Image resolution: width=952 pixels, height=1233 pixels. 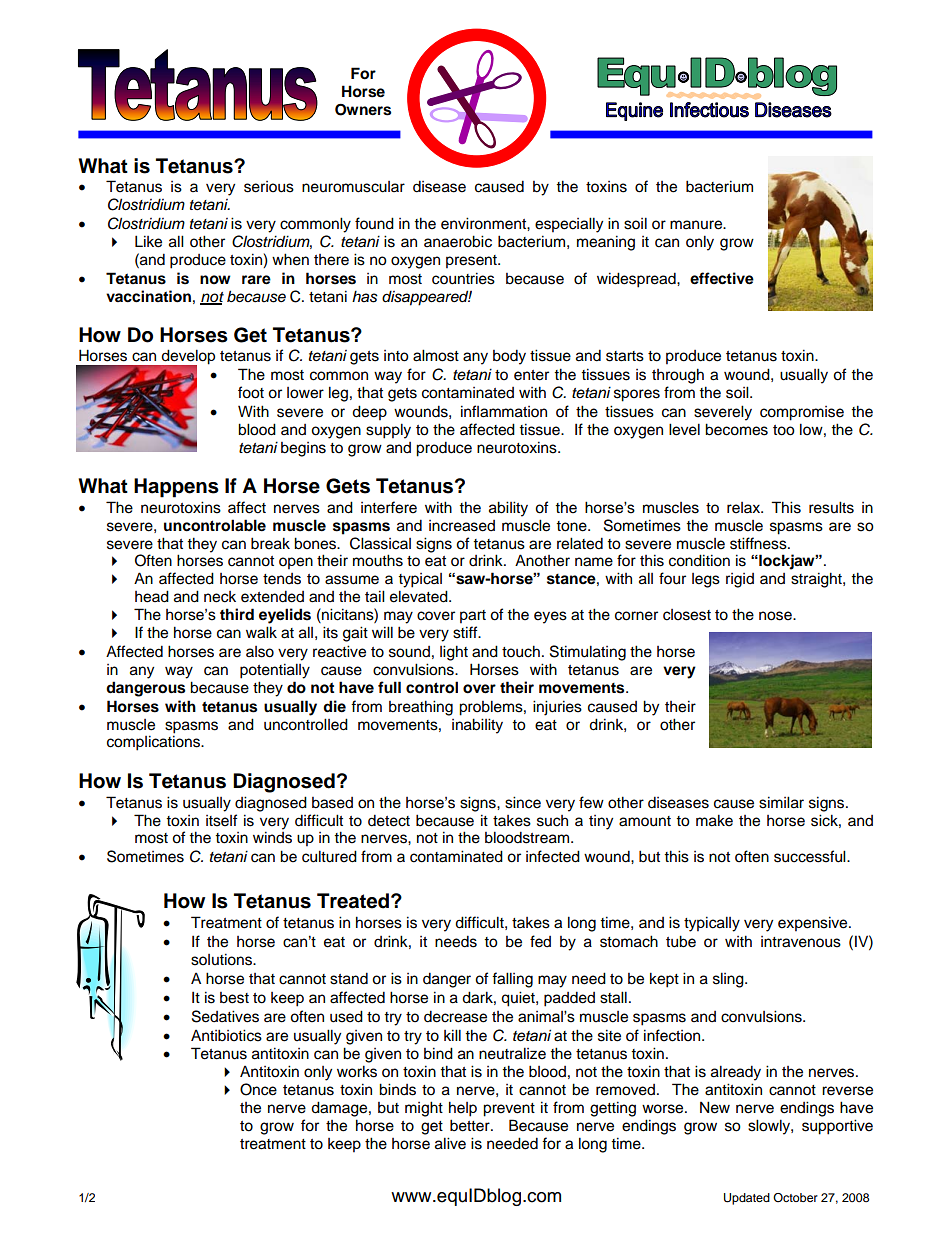 What do you see at coordinates (260, 652) in the page?
I see `also` at bounding box center [260, 652].
